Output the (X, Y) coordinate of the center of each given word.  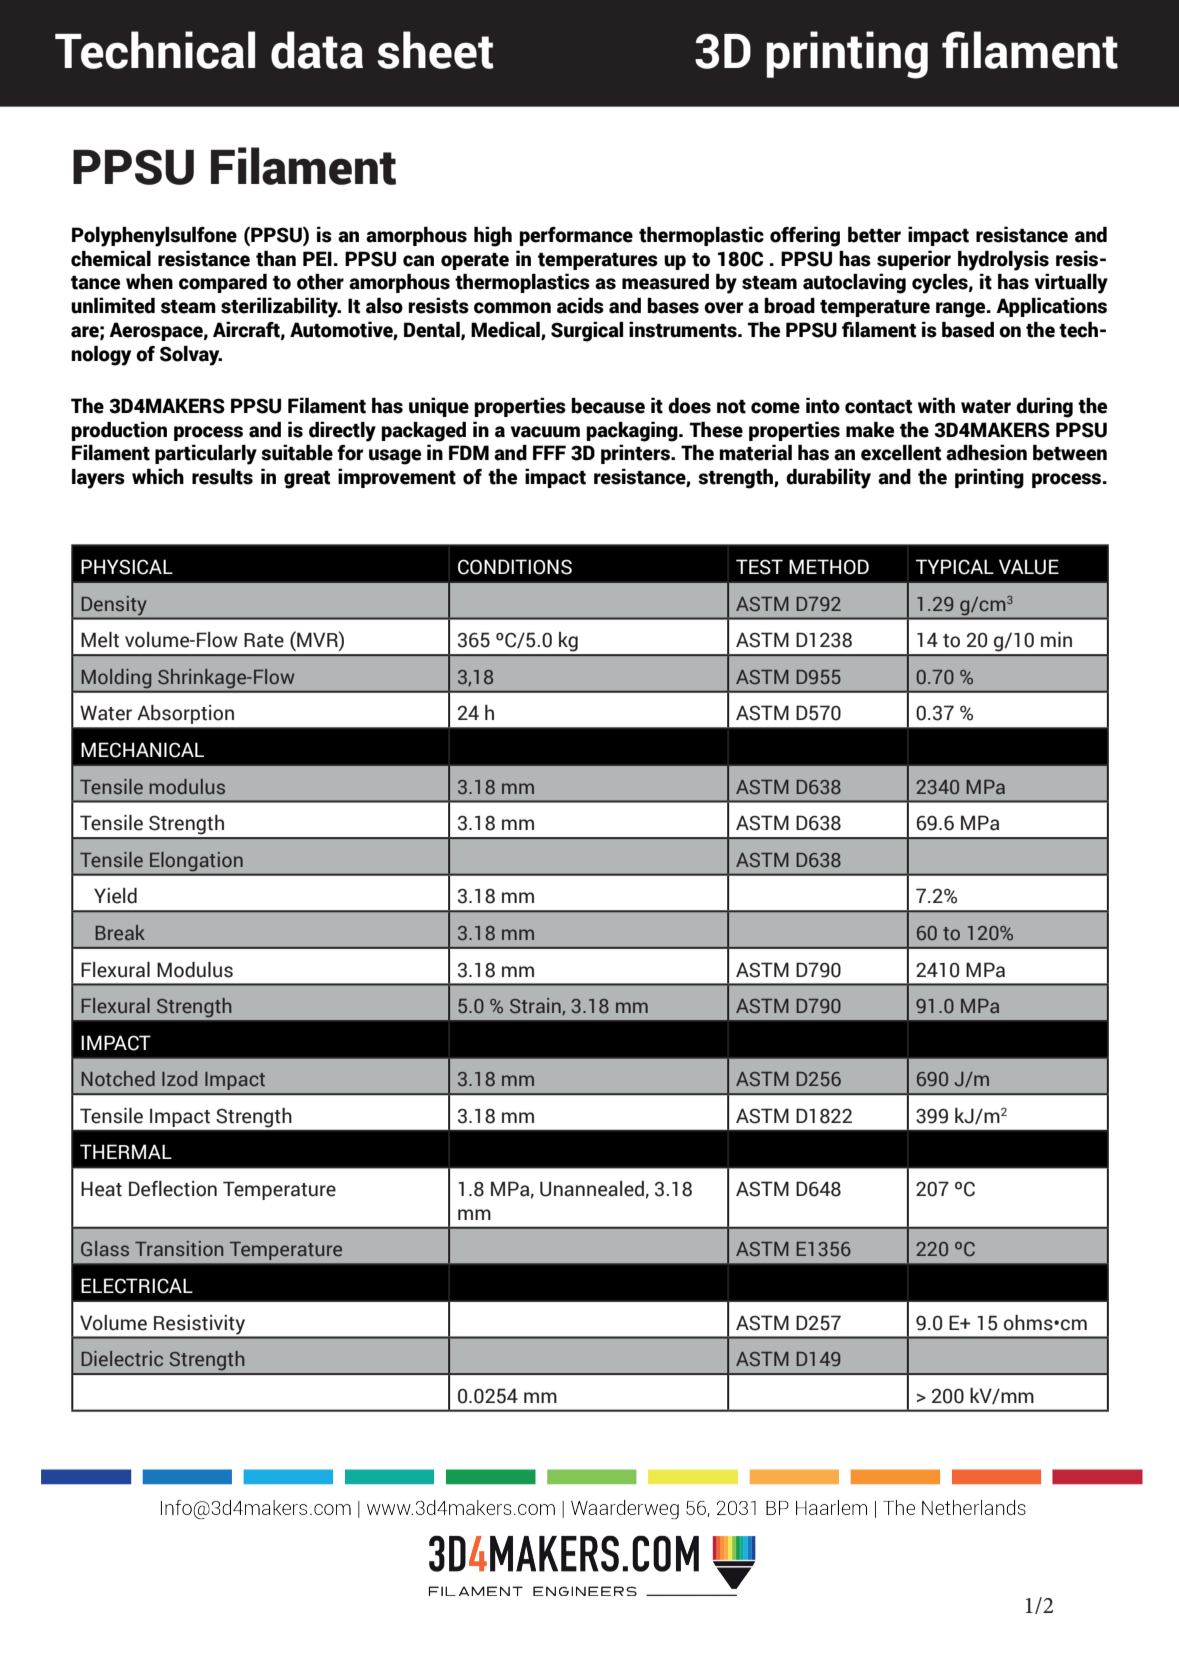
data (317, 50)
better (874, 235)
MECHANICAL (142, 750)
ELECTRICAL (137, 1286)
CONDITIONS (515, 567)
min (1056, 639)
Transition (179, 1248)
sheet (435, 50)
